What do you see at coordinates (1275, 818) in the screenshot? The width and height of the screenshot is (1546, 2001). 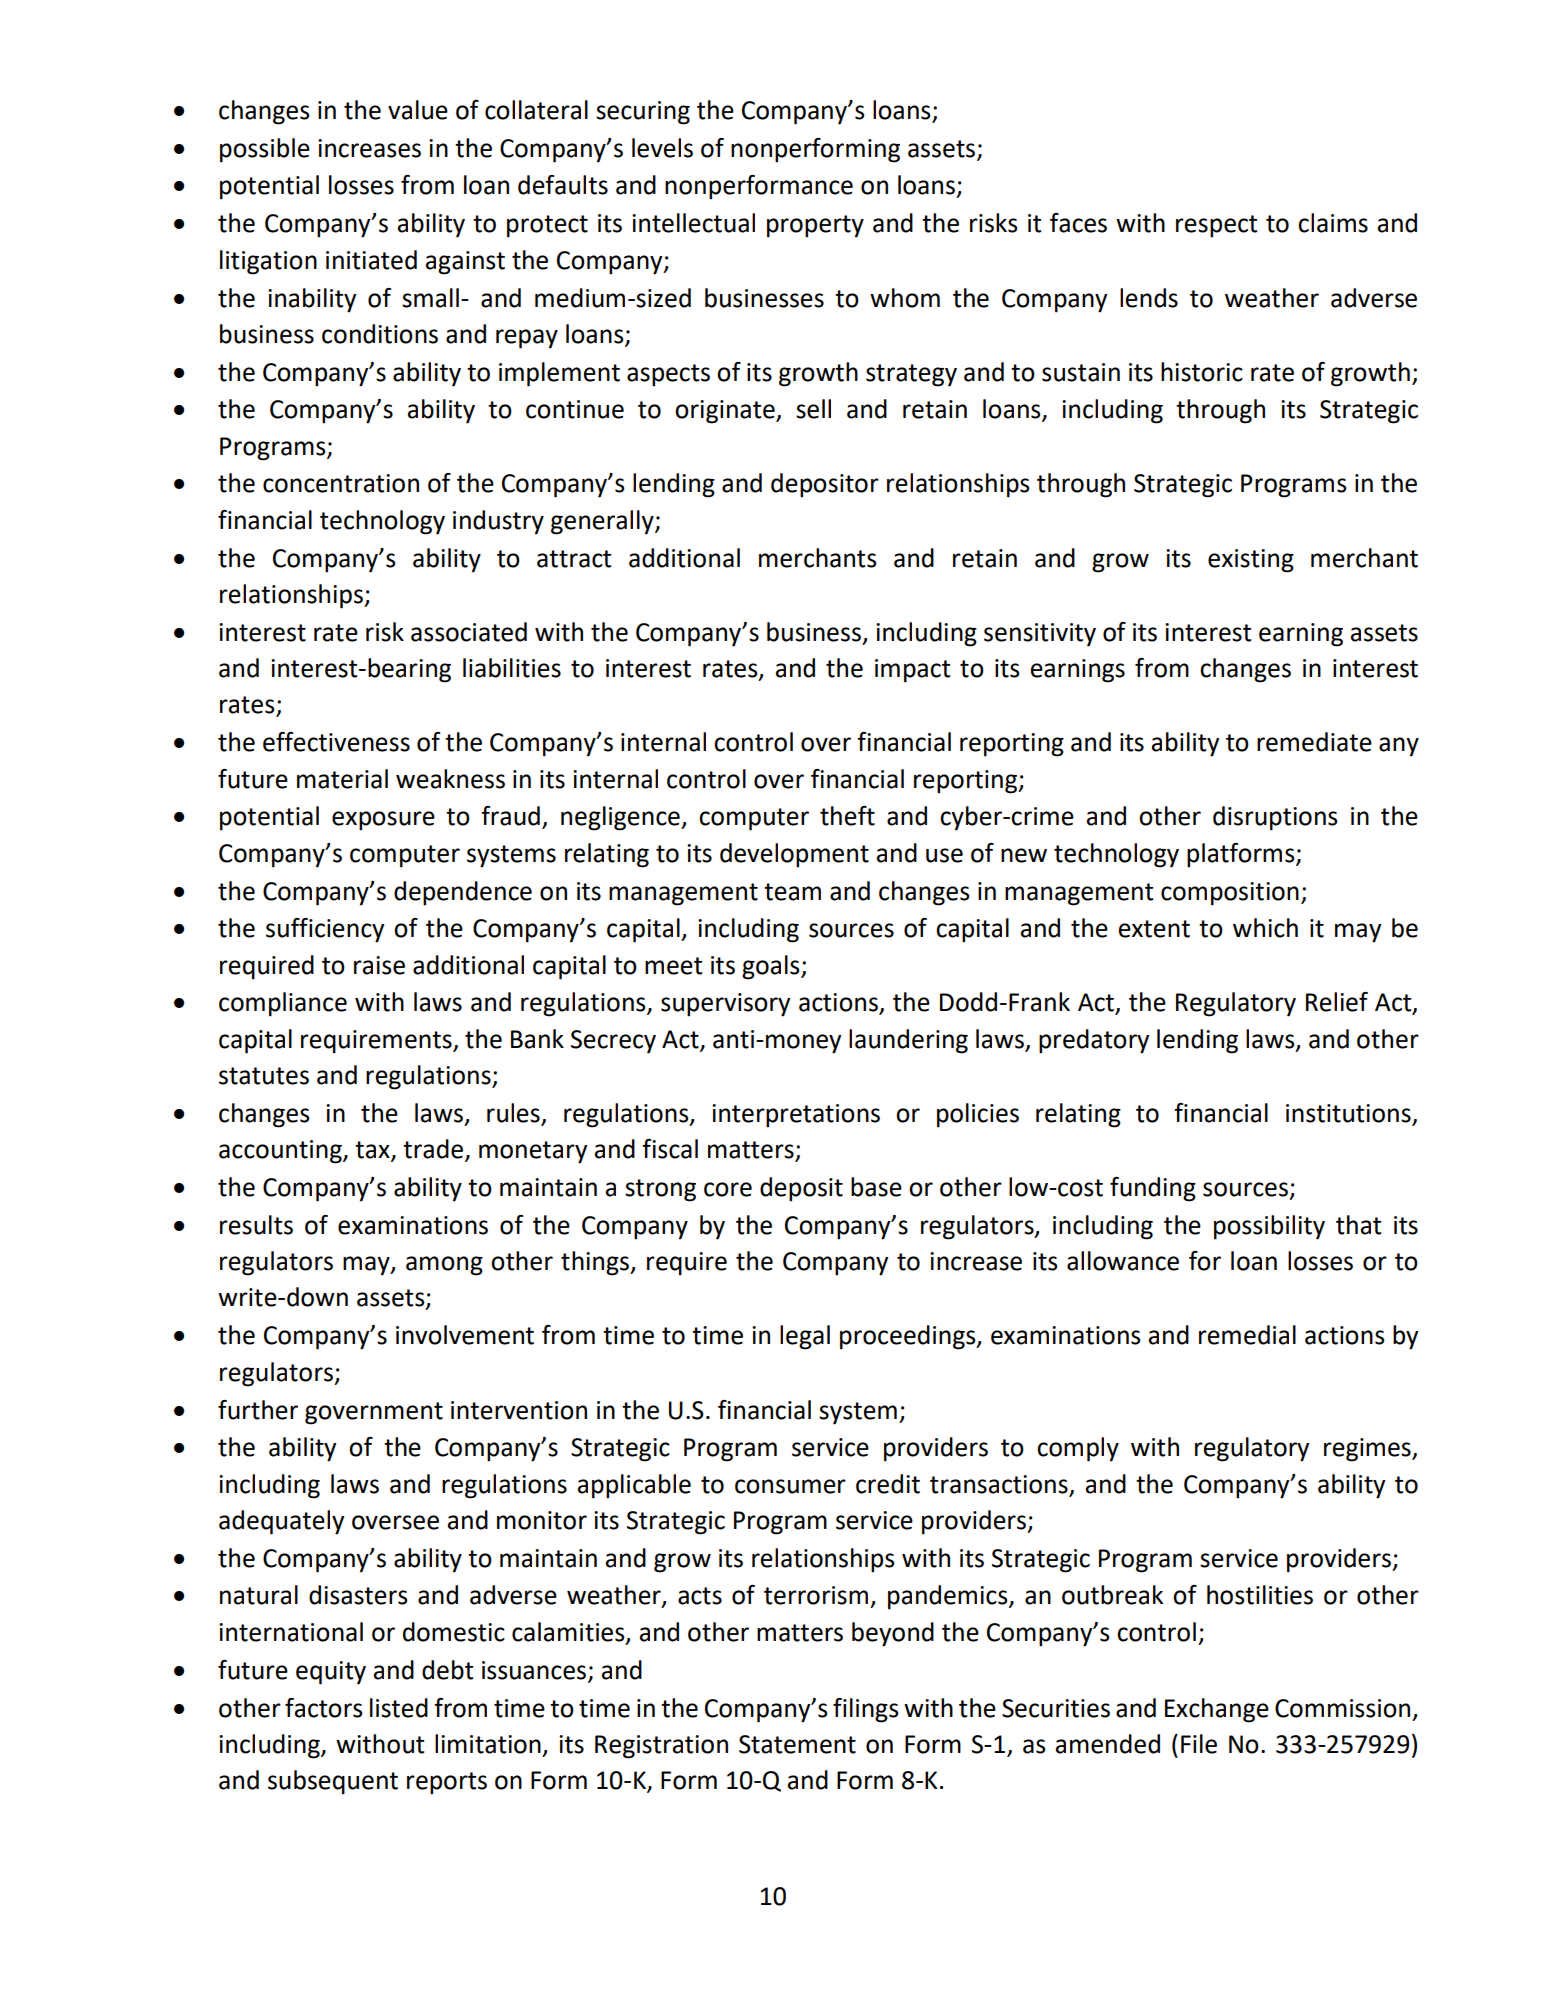 I see `disruptions` at bounding box center [1275, 818].
